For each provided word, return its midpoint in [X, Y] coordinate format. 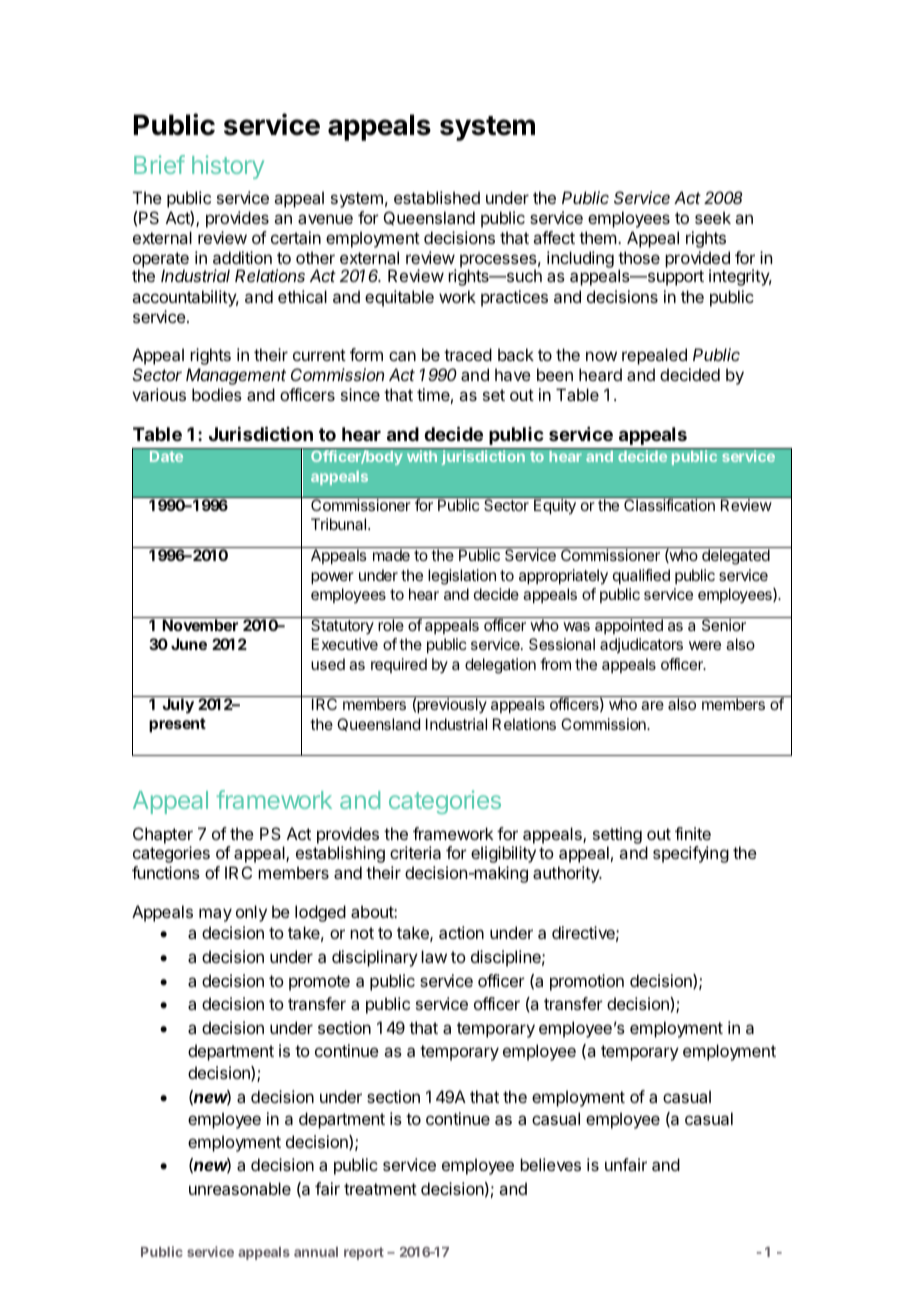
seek [713, 217]
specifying [691, 854]
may [215, 915]
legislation [462, 577]
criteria [415, 852]
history [228, 167]
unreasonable [240, 1188]
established [437, 197]
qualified [641, 577]
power [332, 578]
